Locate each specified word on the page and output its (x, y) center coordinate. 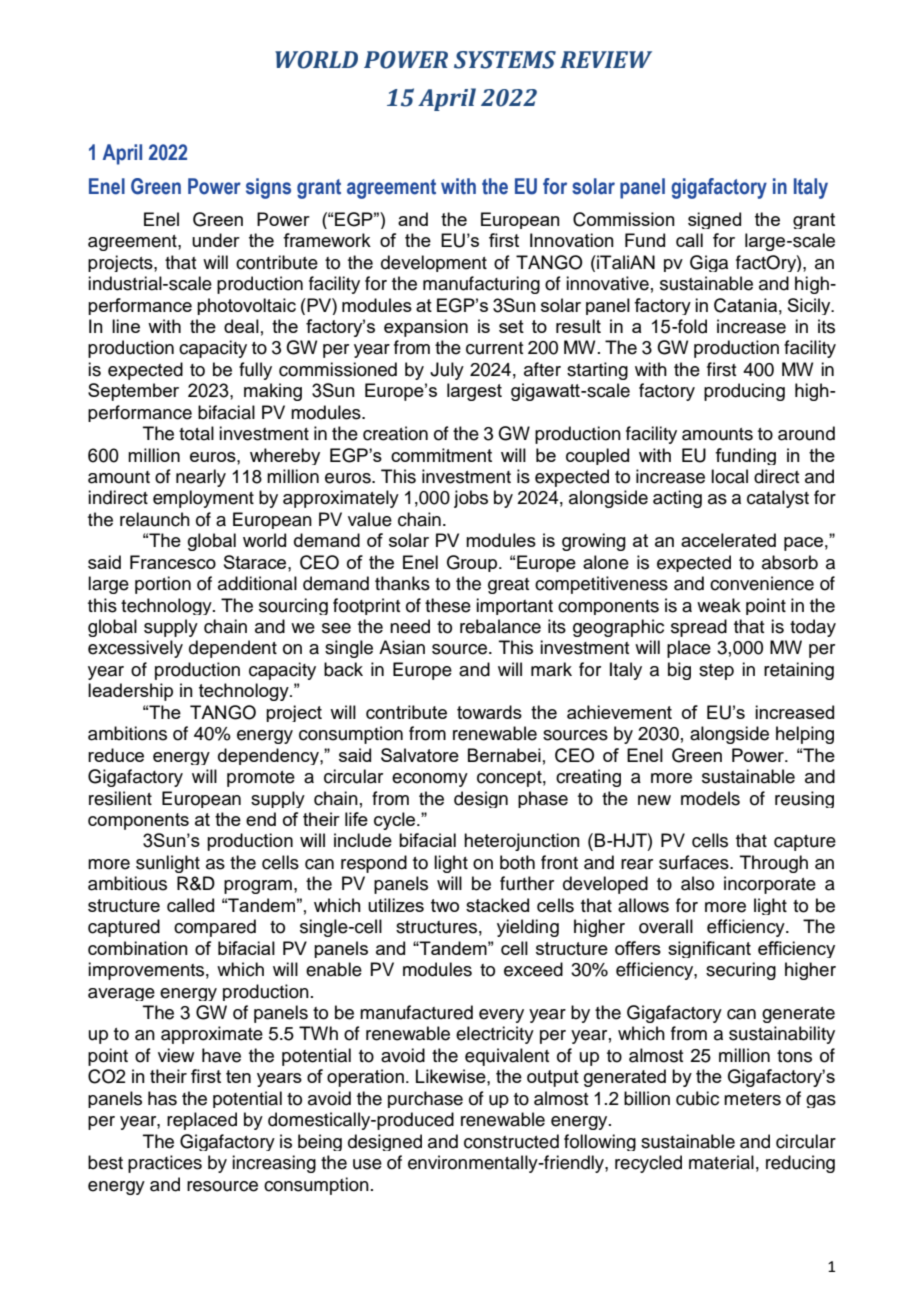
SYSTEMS (505, 60)
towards (489, 712)
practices (165, 1164)
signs (268, 188)
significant (709, 949)
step (716, 672)
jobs (471, 499)
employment (203, 499)
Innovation (572, 240)
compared (215, 928)
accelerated (728, 540)
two (445, 905)
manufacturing (481, 285)
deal (241, 326)
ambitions (127, 733)
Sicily (810, 306)
